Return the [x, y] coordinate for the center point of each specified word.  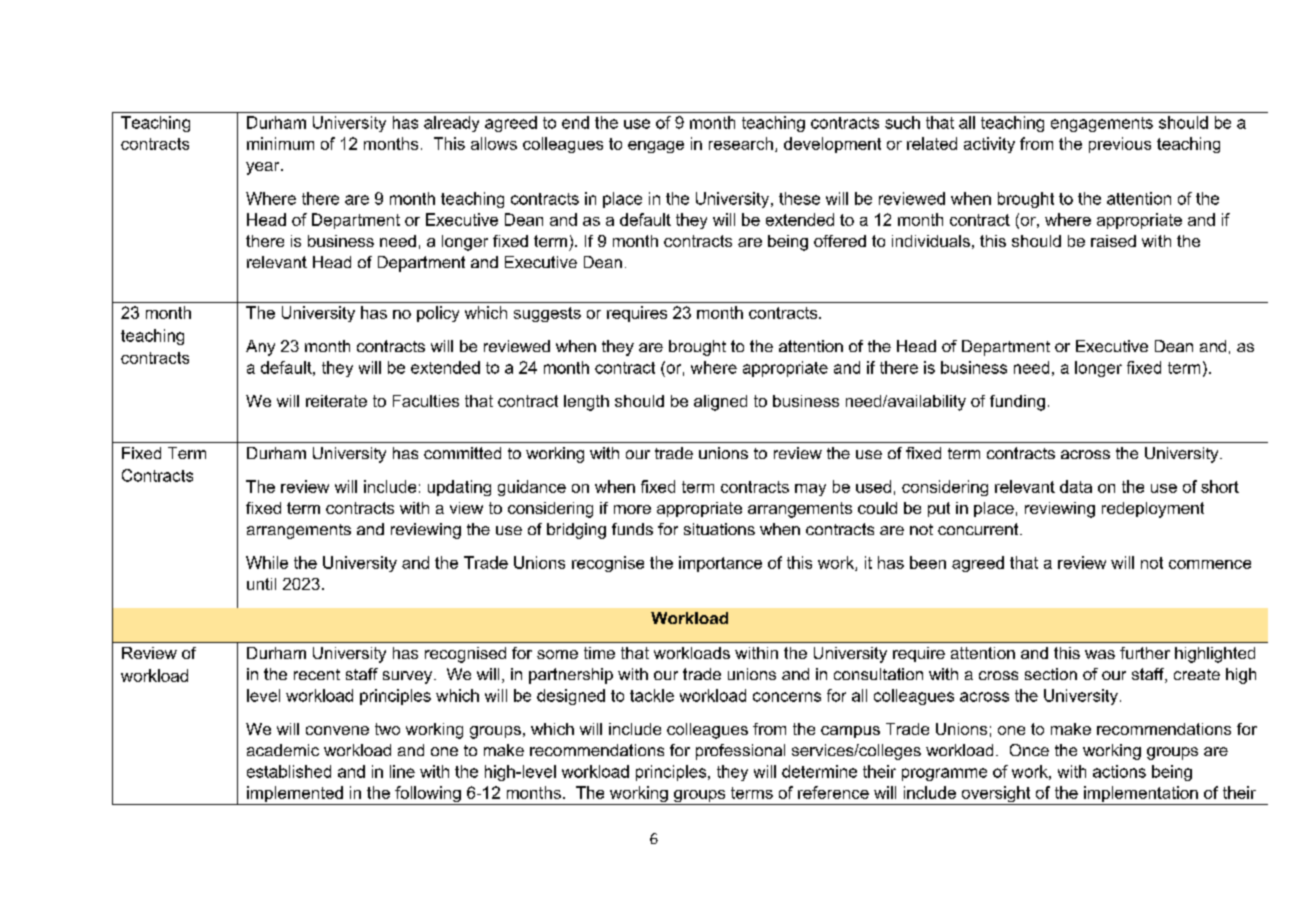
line [402, 771]
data [1076, 486]
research [741, 143]
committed [462, 453]
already [451, 124]
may [810, 490]
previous [1120, 145]
